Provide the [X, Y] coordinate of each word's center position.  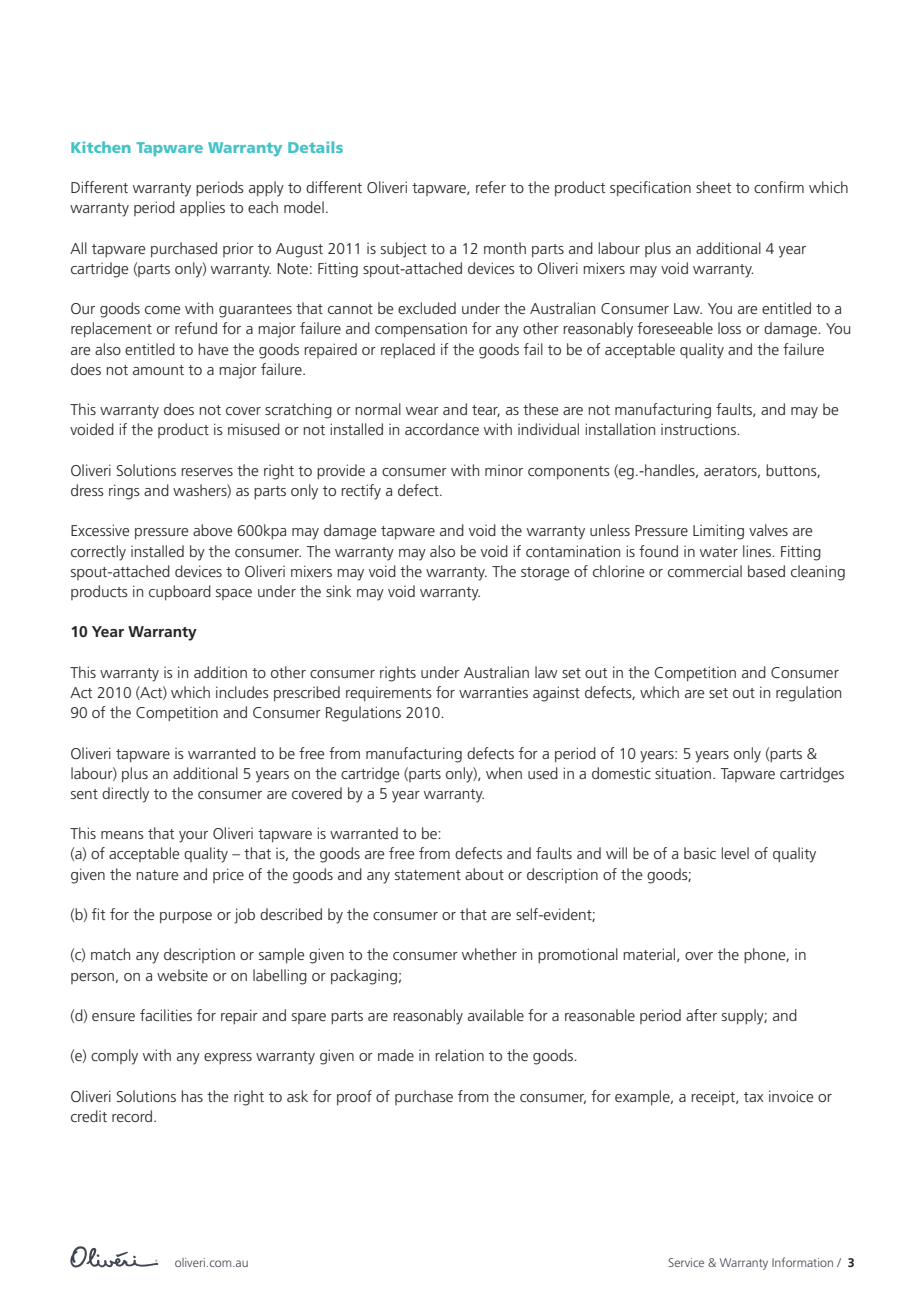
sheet [713, 187]
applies [202, 208]
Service [686, 1262]
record [133, 1116]
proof [354, 1097]
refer [491, 187]
